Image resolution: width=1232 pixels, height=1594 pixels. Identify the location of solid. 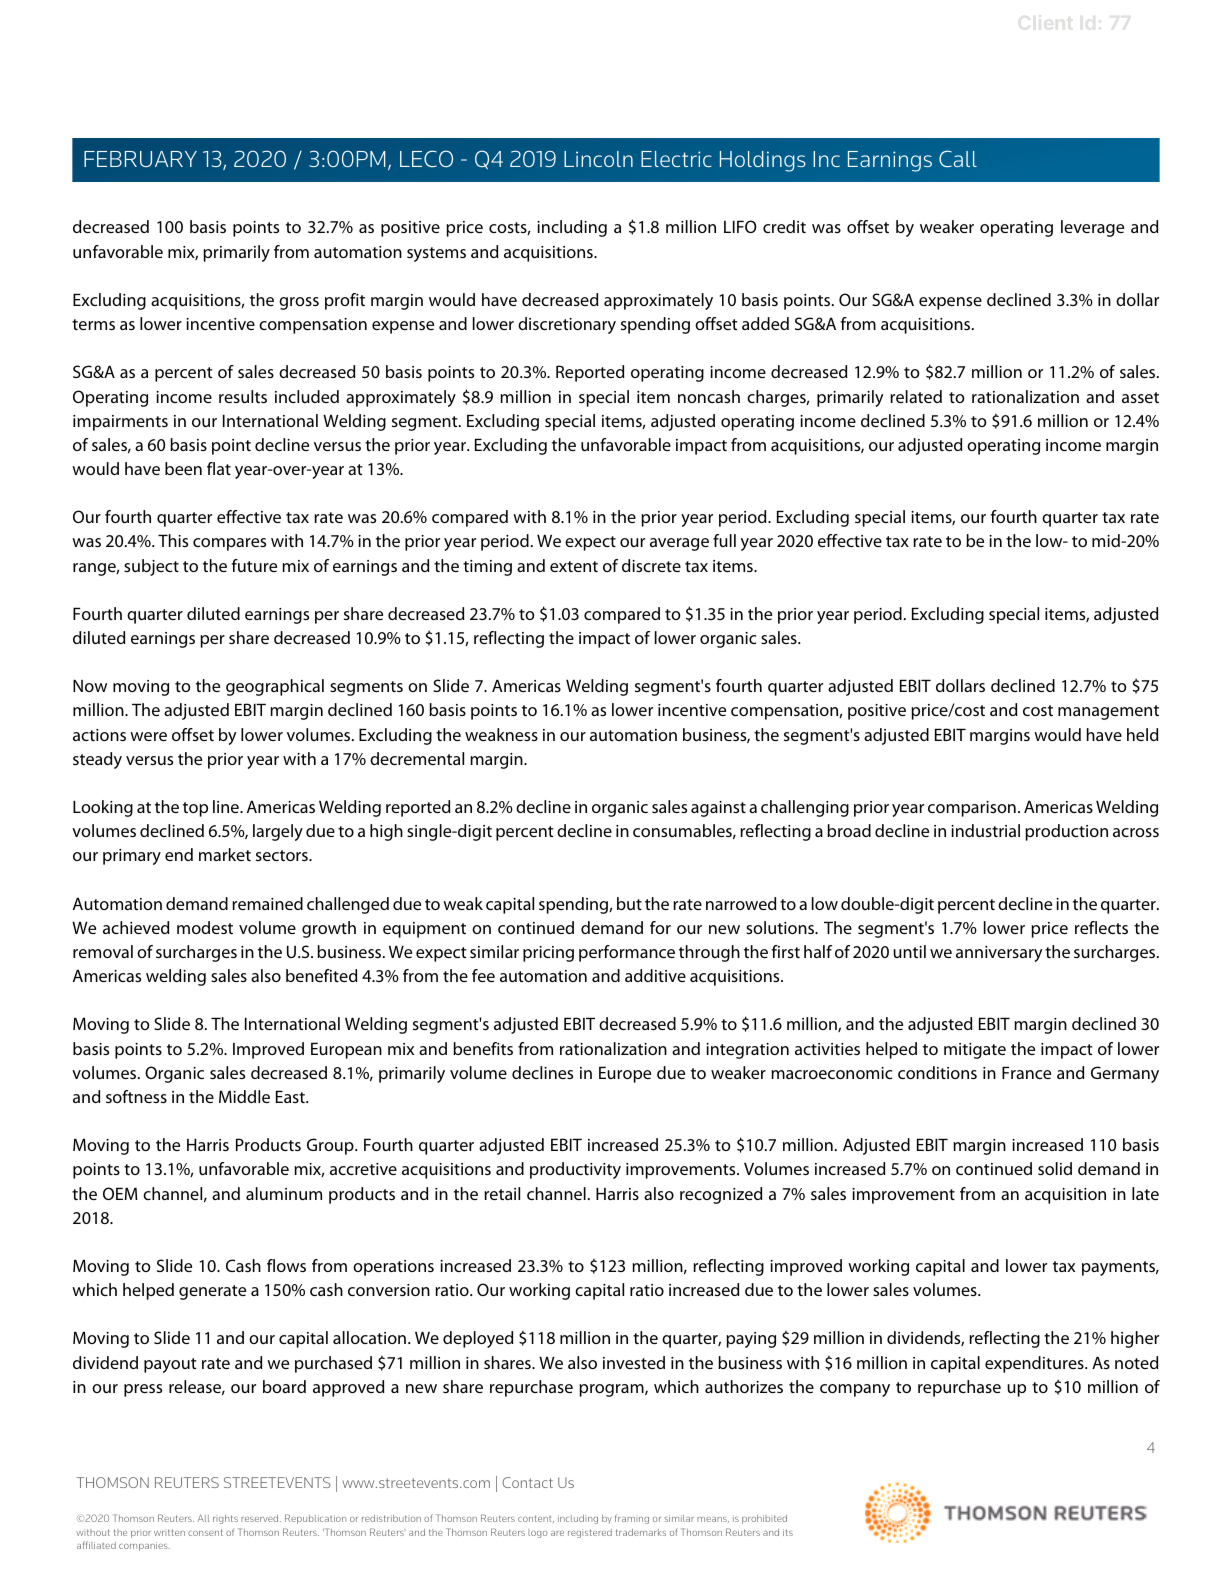
(1055, 1168).
